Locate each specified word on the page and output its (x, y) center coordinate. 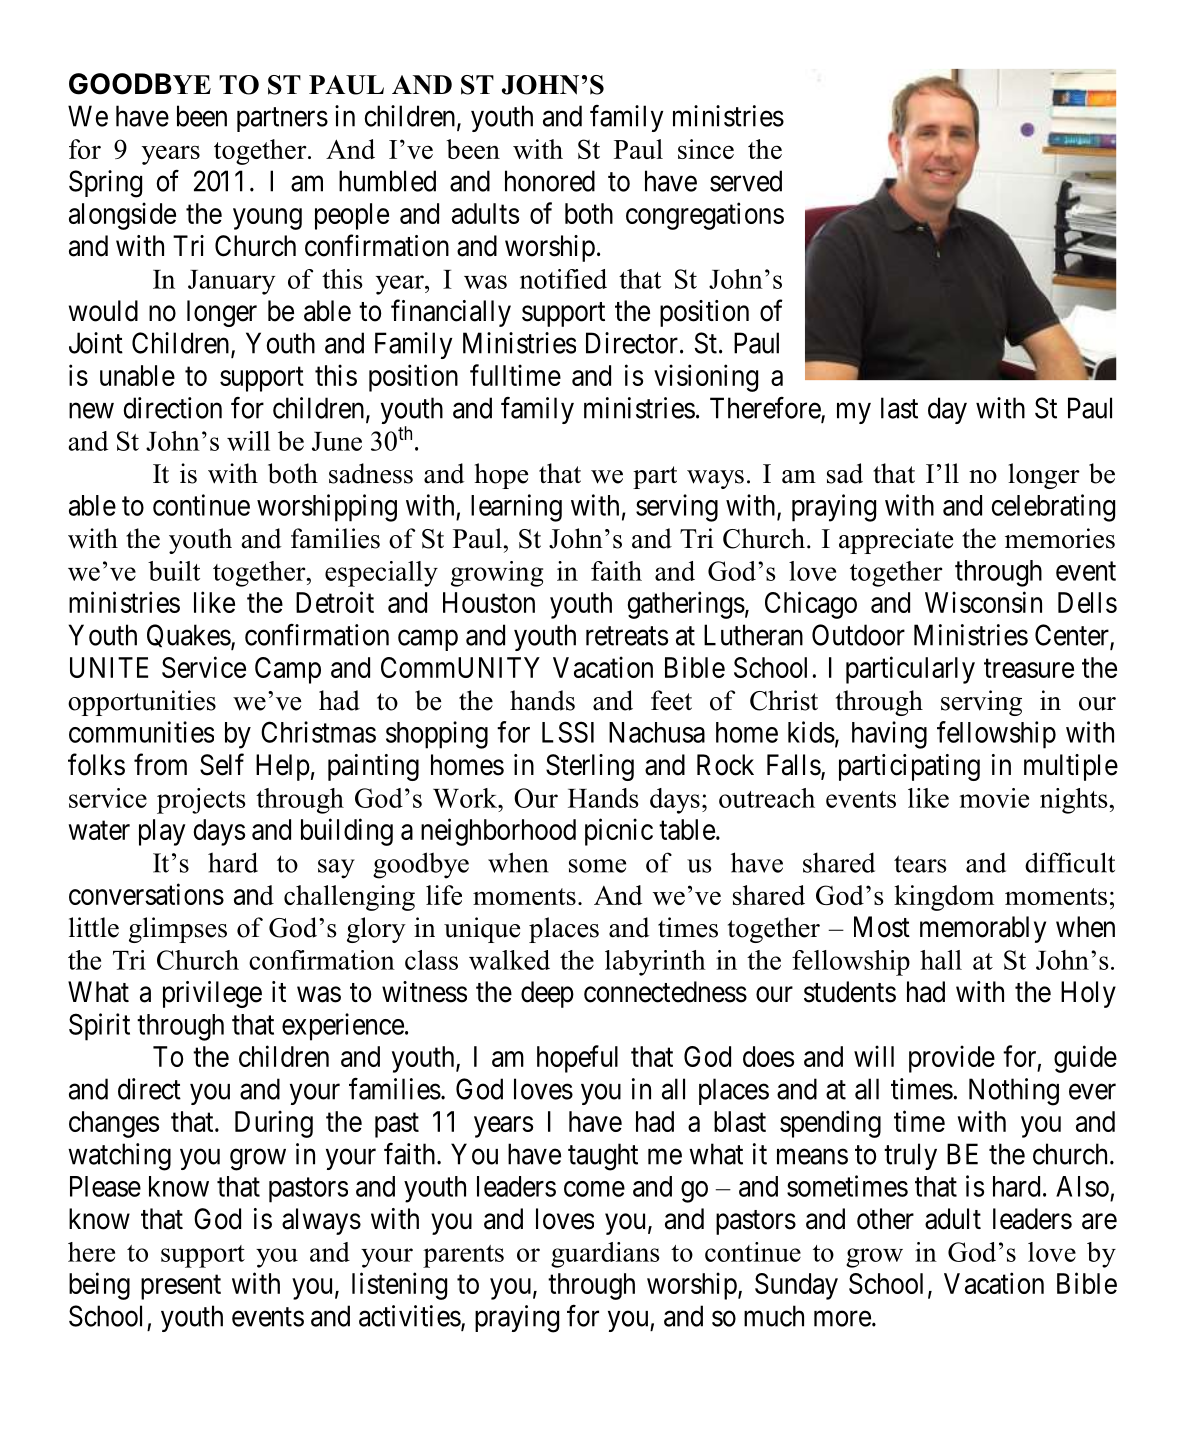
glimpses (178, 930)
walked (509, 960)
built (174, 571)
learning (516, 508)
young (267, 219)
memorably (983, 929)
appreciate (896, 541)
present (181, 1287)
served (746, 181)
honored (550, 181)
